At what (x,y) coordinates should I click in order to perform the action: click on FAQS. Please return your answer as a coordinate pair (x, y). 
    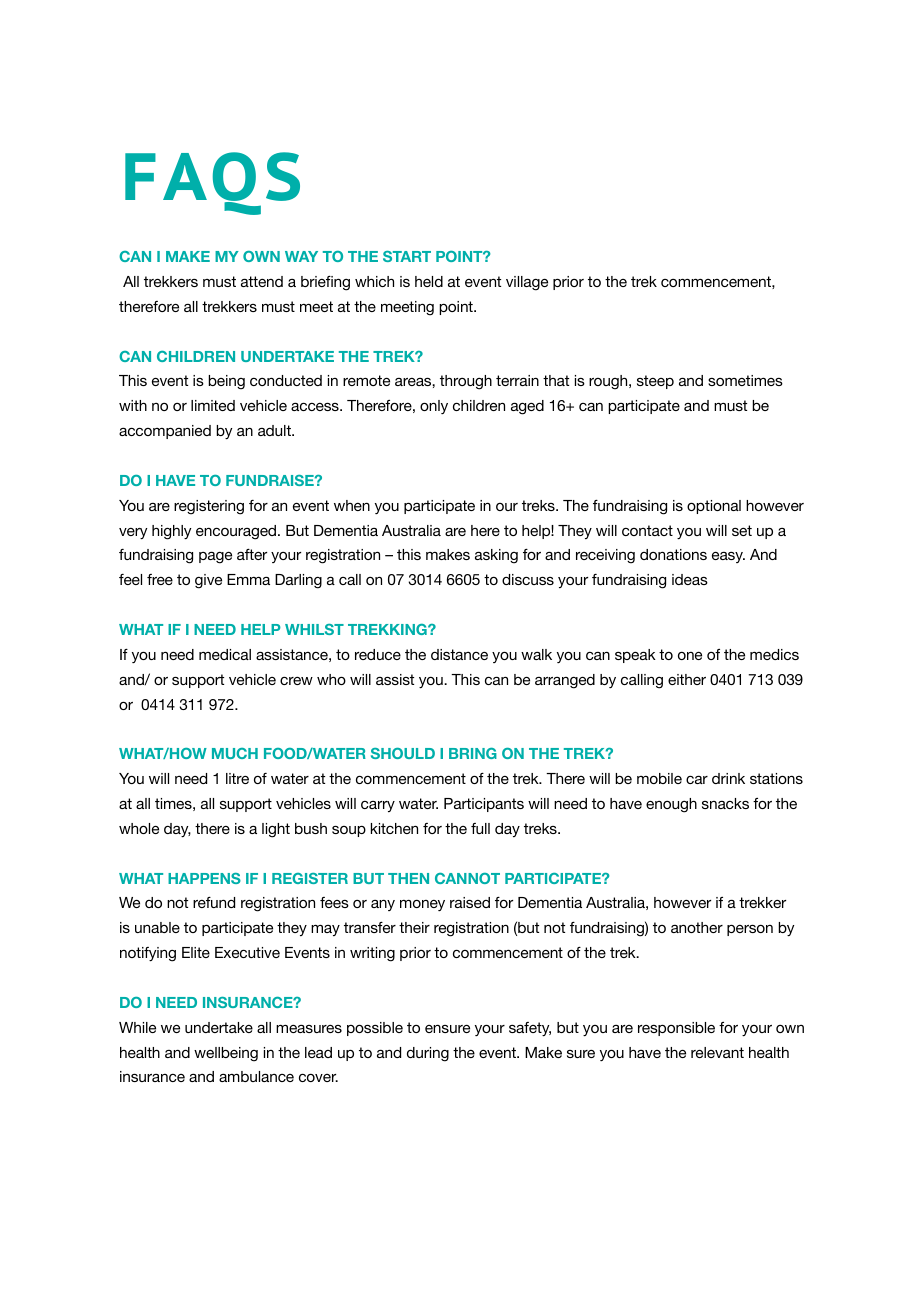
    Looking at the image, I should click on (212, 183).
